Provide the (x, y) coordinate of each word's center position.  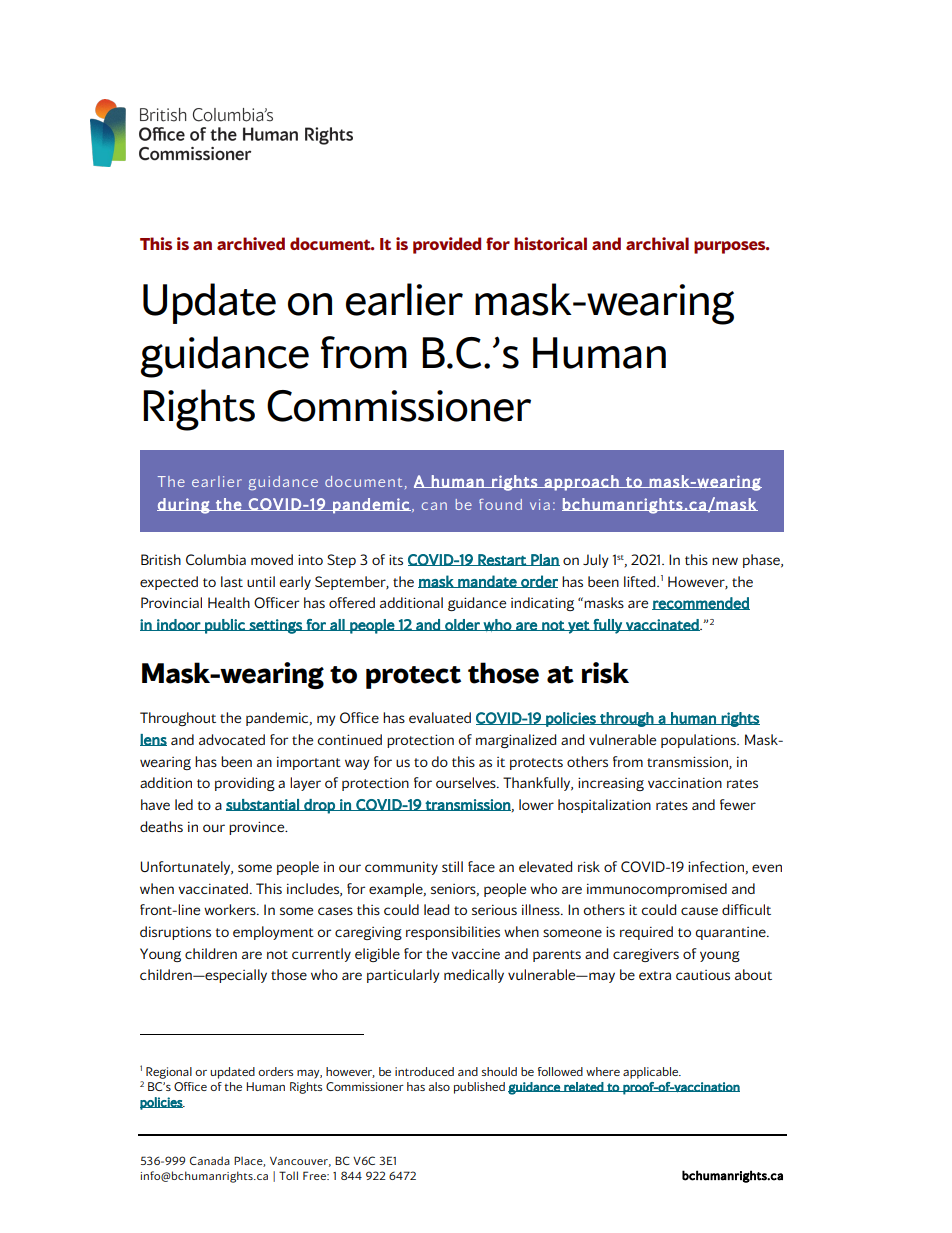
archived (251, 243)
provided (447, 245)
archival (657, 243)
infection (716, 866)
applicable (652, 1073)
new (725, 561)
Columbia (216, 559)
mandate (487, 581)
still (452, 866)
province (258, 828)
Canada (210, 1160)
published (479, 1088)
